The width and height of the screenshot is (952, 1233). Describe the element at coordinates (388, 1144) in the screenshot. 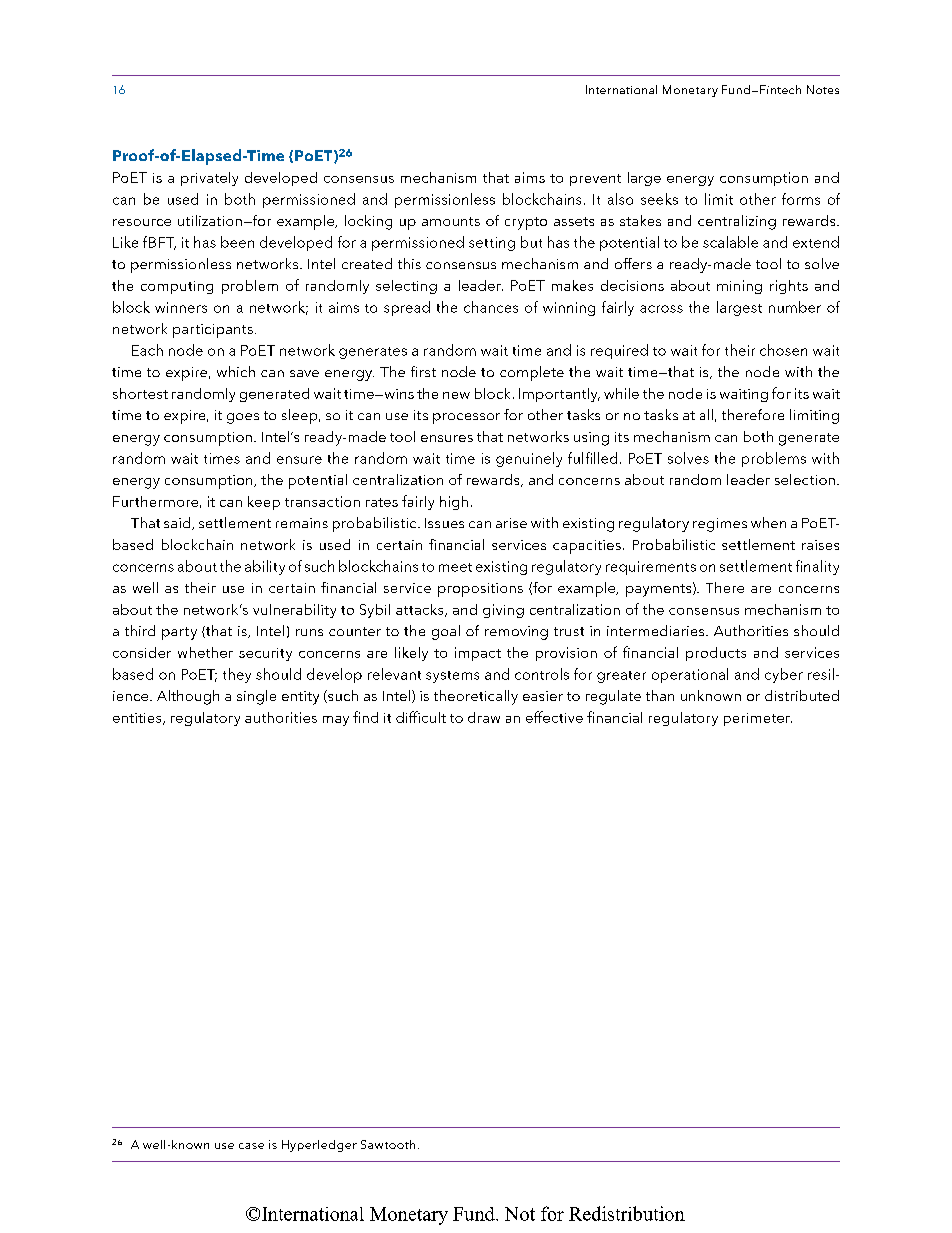

I see `Sawtooth` at that location.
